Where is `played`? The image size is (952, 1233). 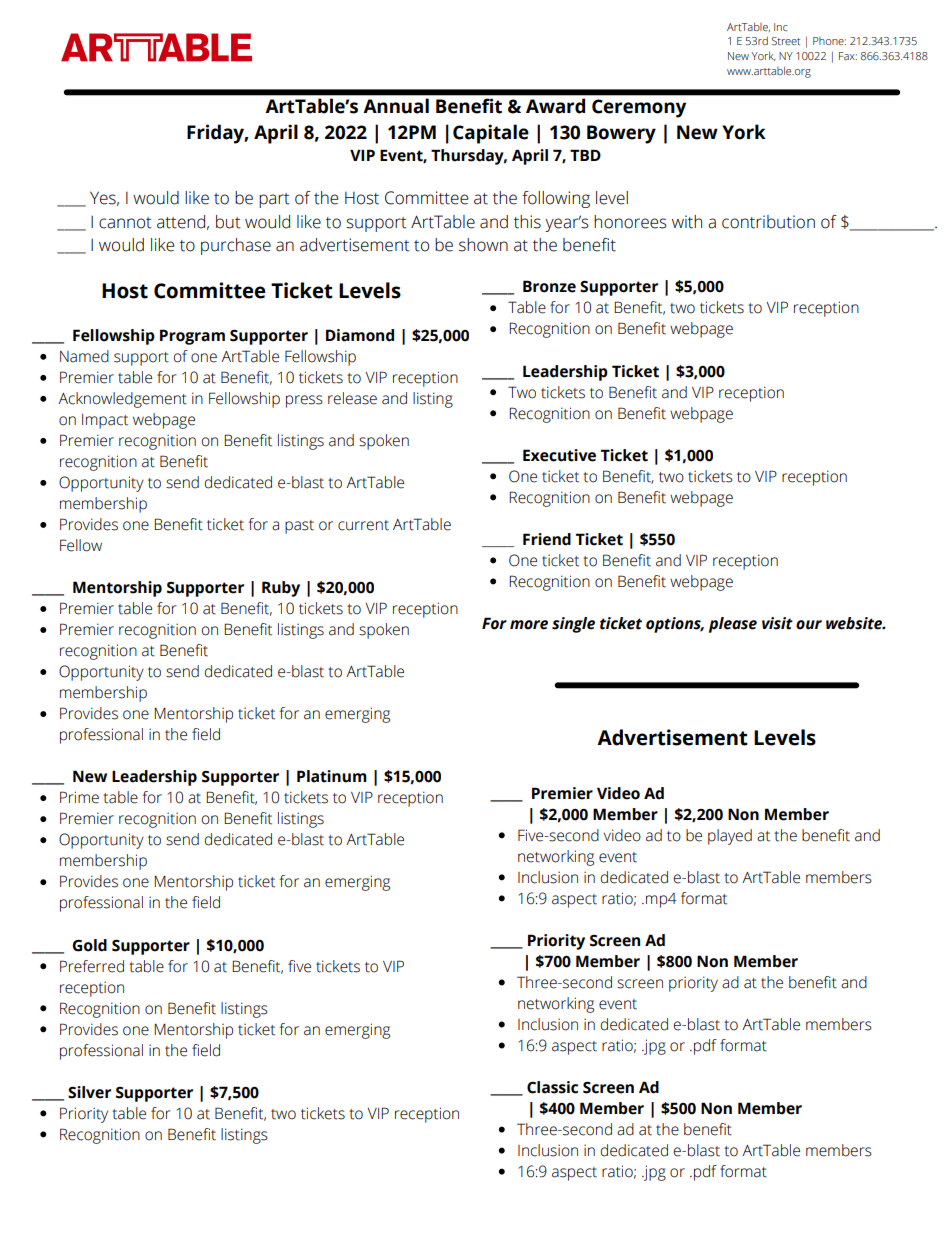 played is located at coordinates (730, 837).
